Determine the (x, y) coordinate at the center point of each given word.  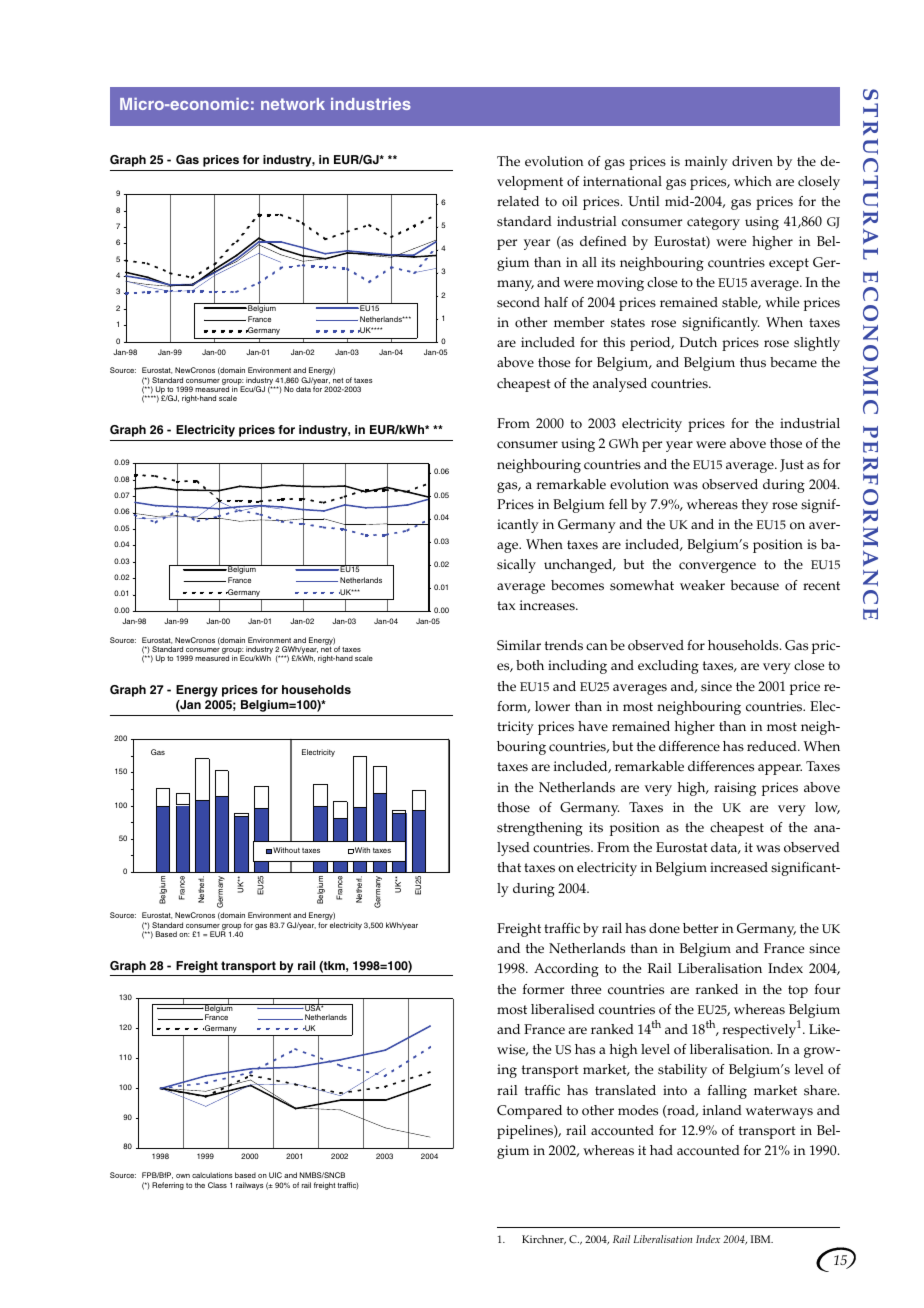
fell (618, 504)
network (293, 104)
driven (752, 161)
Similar (519, 645)
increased (739, 867)
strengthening (540, 829)
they (755, 506)
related (518, 201)
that (509, 867)
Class (217, 1185)
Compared (529, 1112)
